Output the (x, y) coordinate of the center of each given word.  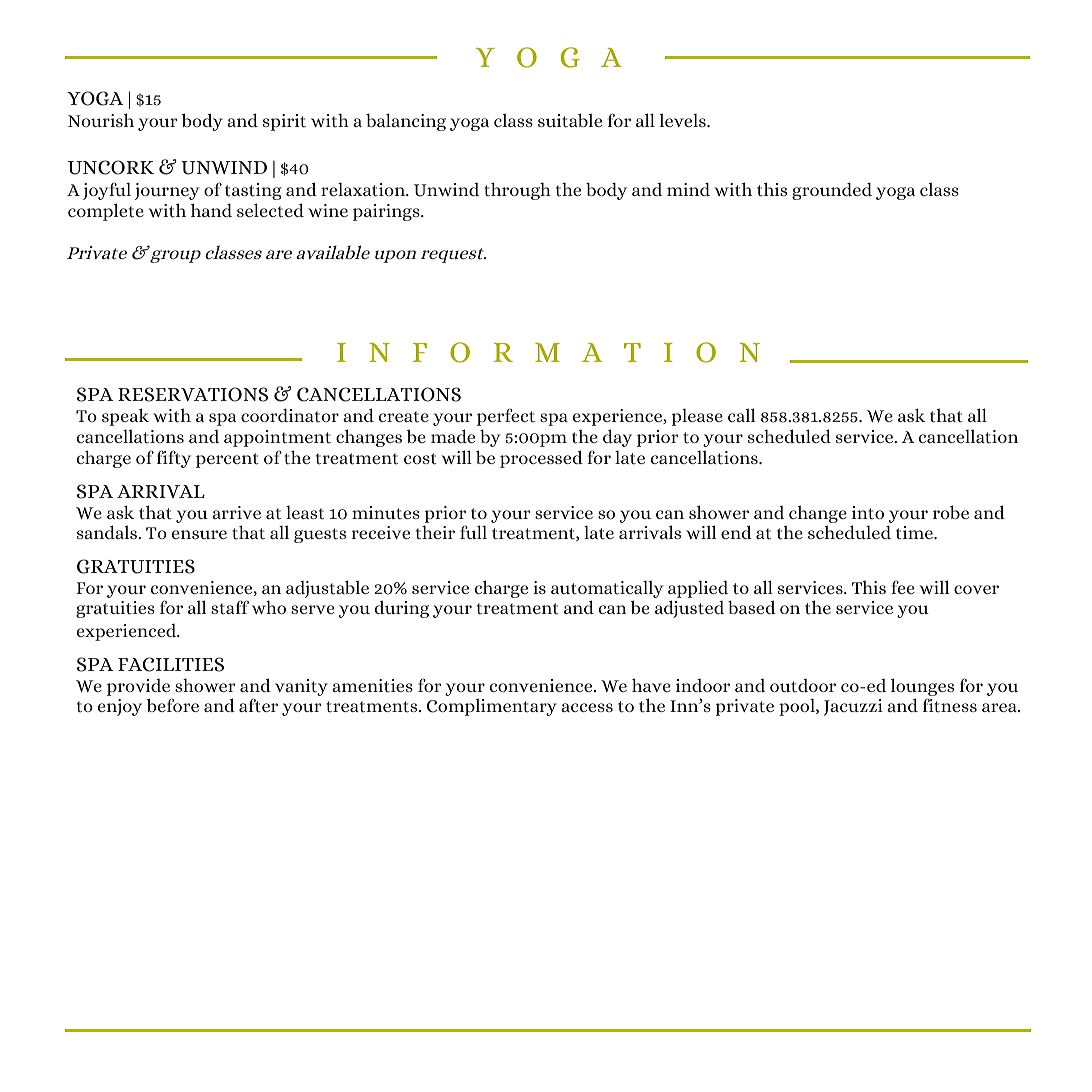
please (697, 417)
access (587, 707)
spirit (284, 122)
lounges (922, 688)
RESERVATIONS (193, 394)
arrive (236, 512)
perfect (506, 417)
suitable (570, 120)
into (868, 513)
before (173, 705)
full (473, 532)
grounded (832, 191)
